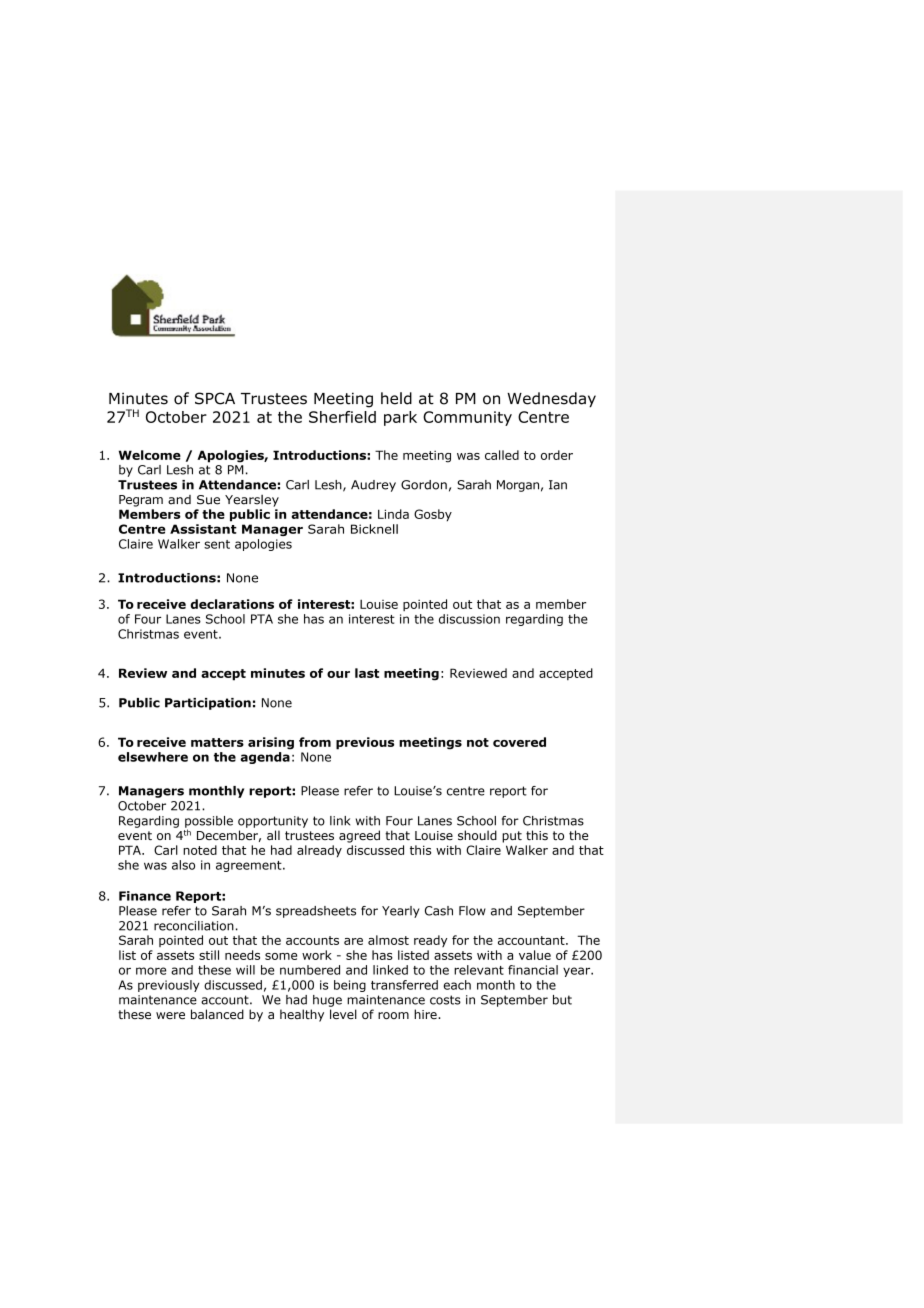 The width and height of the screenshot is (924, 1308). I want to click on put, so click(512, 837).
